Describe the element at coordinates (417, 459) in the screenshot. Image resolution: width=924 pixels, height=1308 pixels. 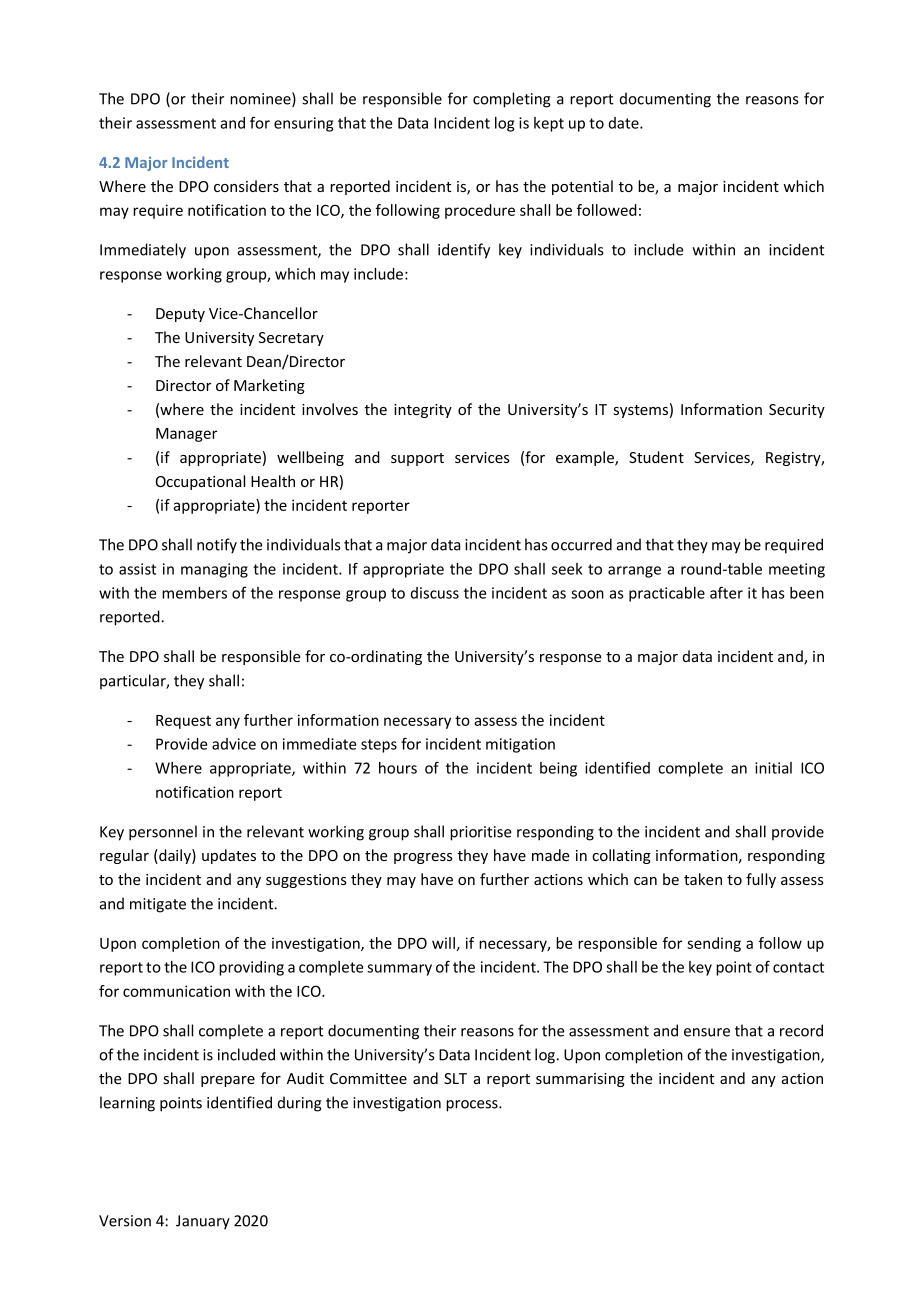
I see `support` at that location.
